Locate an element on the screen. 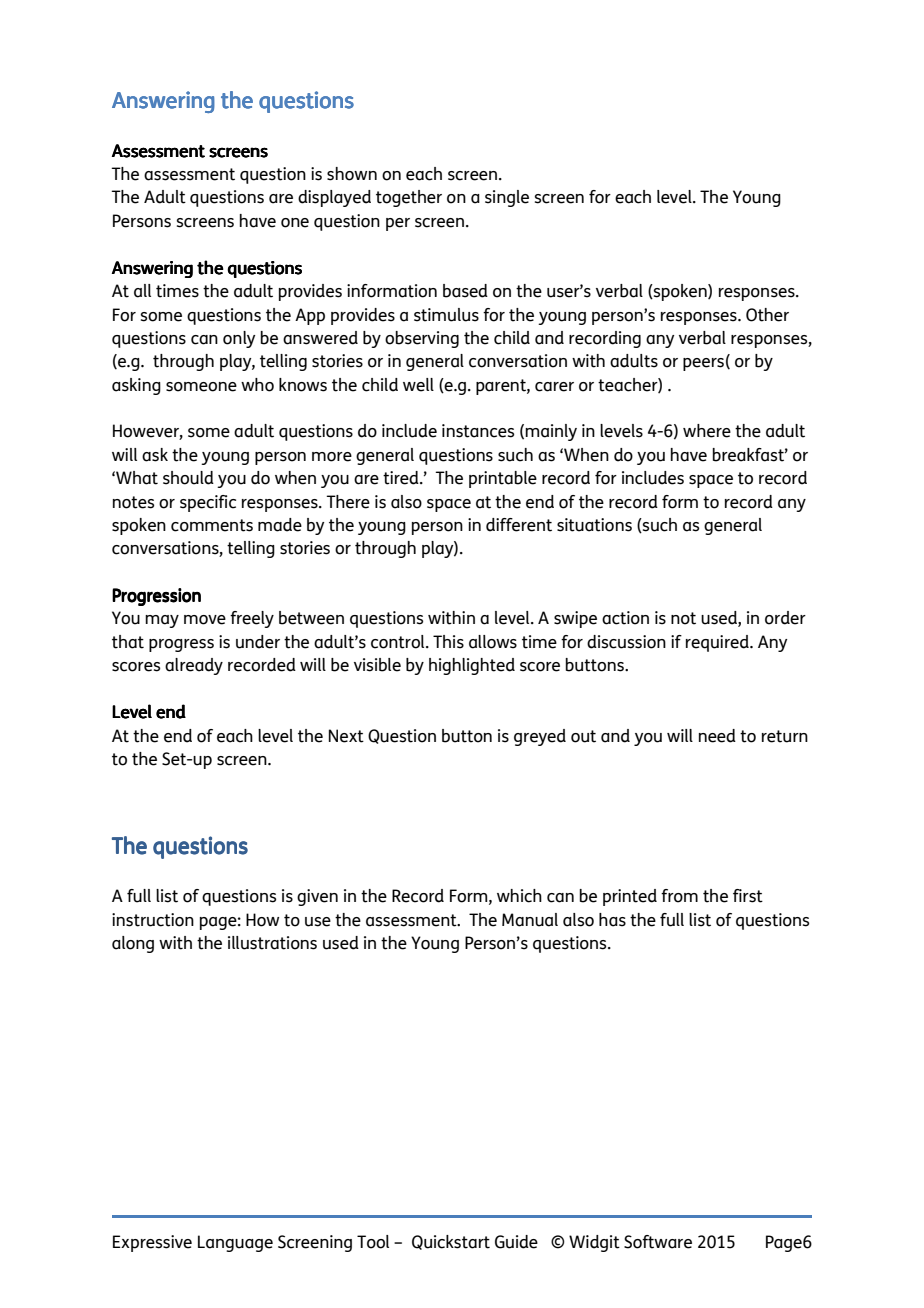 This screenshot has width=924, height=1308. together is located at coordinates (409, 198).
